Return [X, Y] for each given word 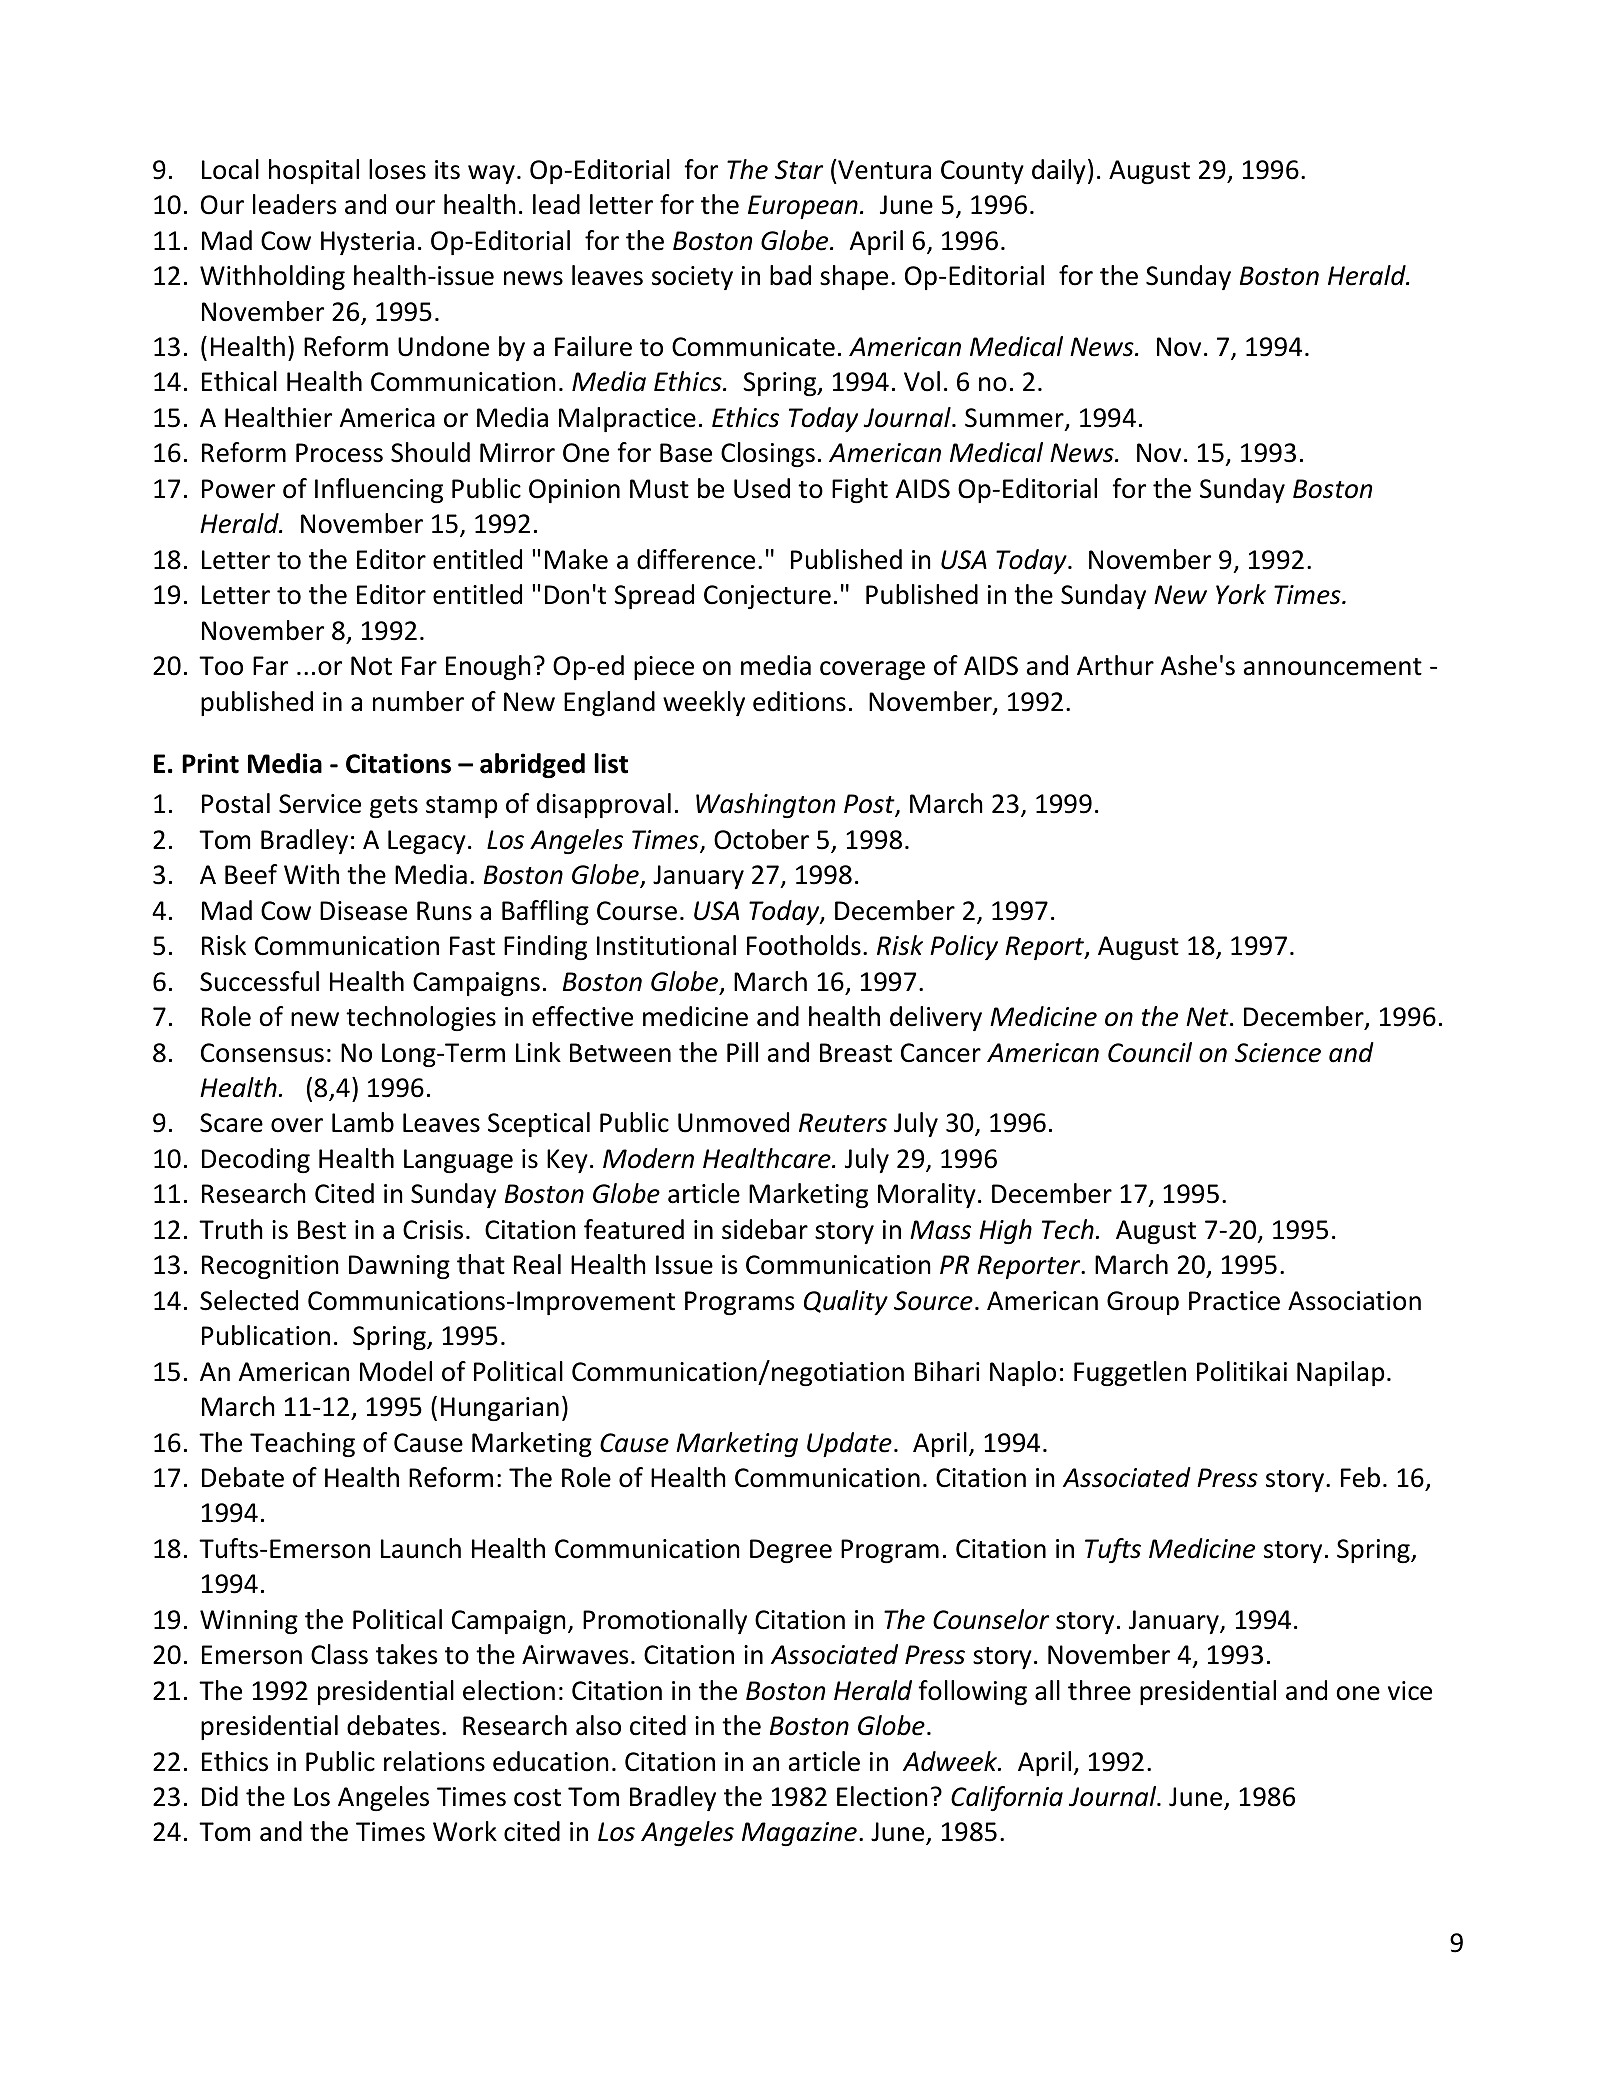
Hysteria [367, 243]
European [803, 207]
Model [396, 1371]
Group [1143, 1303]
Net [1208, 1017]
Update [849, 1444]
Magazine [799, 1834]
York [1241, 594]
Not [371, 666]
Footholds [804, 945]
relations [434, 1761]
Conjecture [767, 597]
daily [1059, 171]
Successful [259, 981]
